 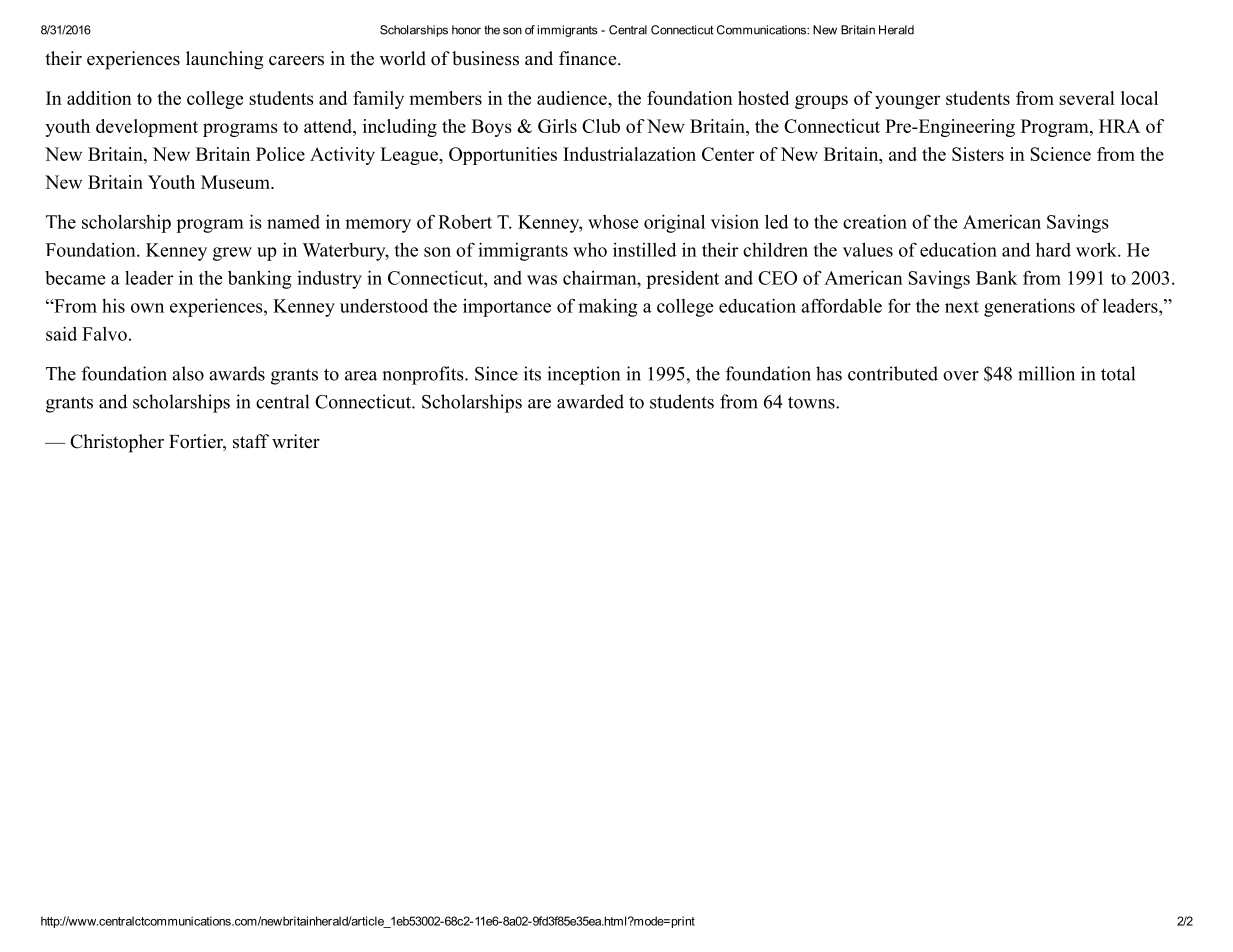 What do you see at coordinates (251, 441) in the page?
I see `staff` at bounding box center [251, 441].
